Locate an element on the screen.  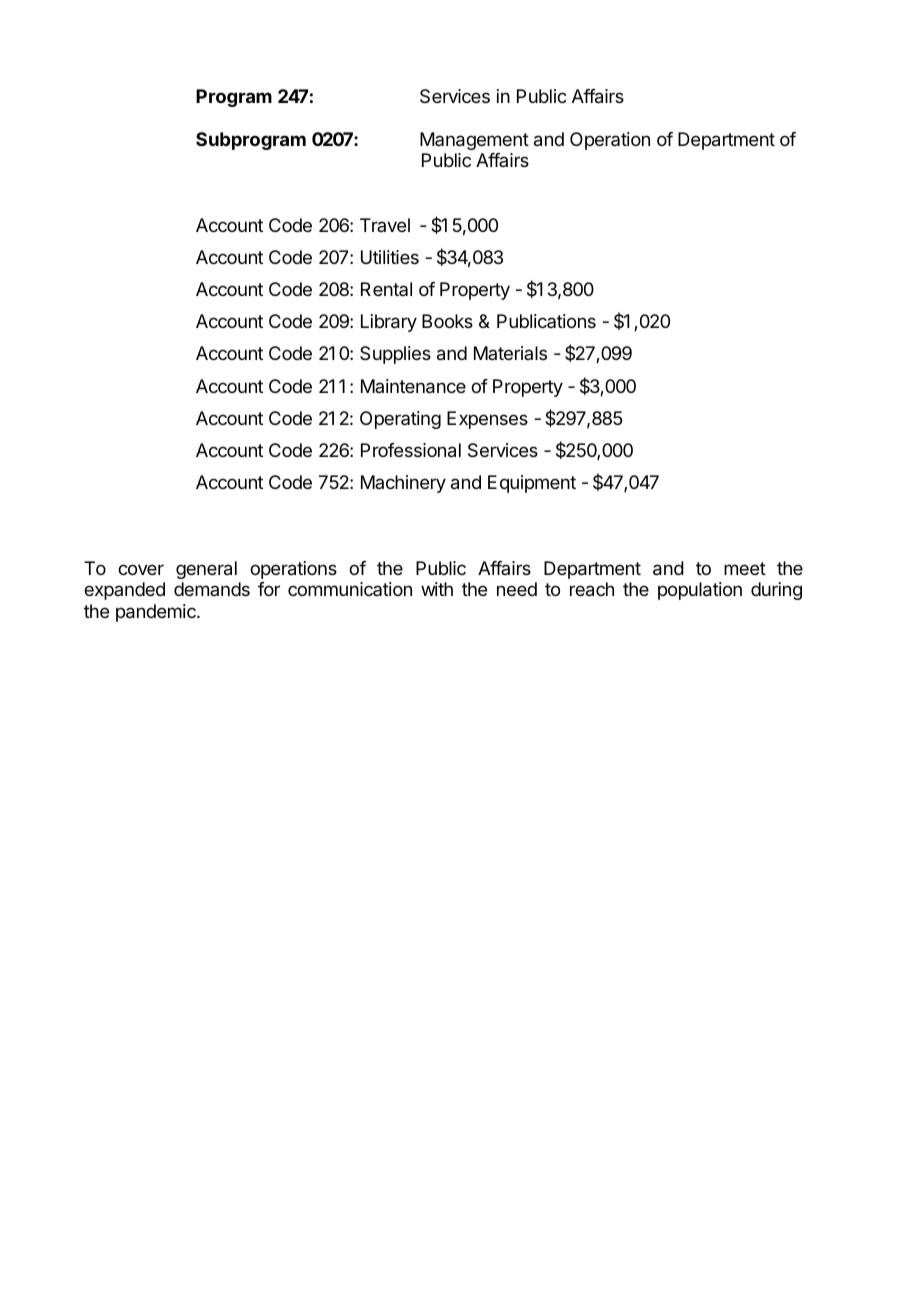
Books is located at coordinates (447, 321).
